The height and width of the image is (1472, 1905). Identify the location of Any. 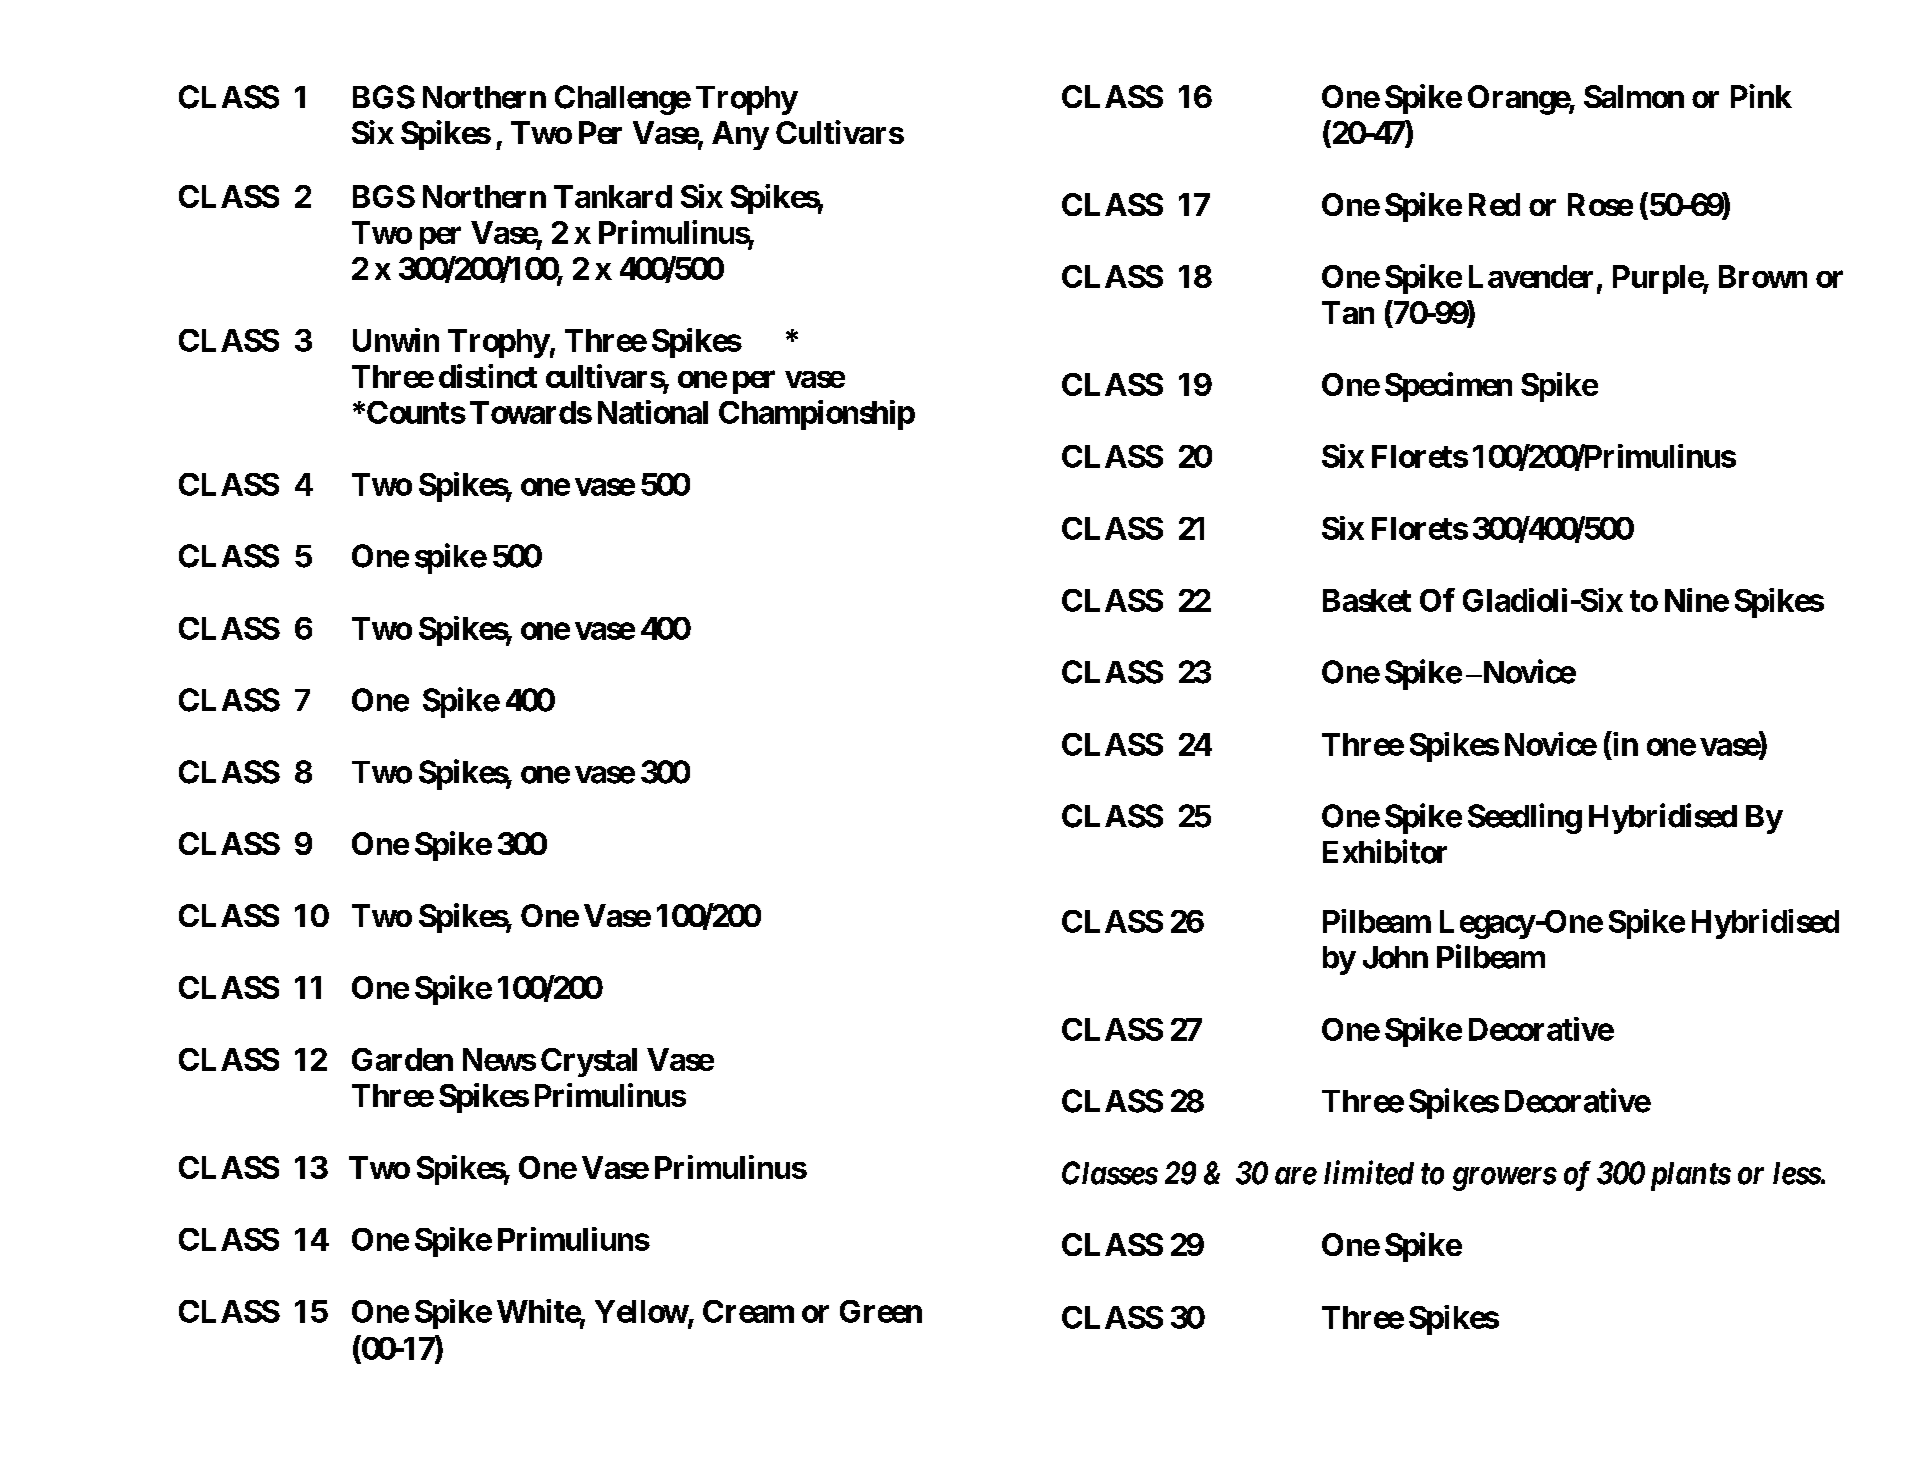
(740, 135).
